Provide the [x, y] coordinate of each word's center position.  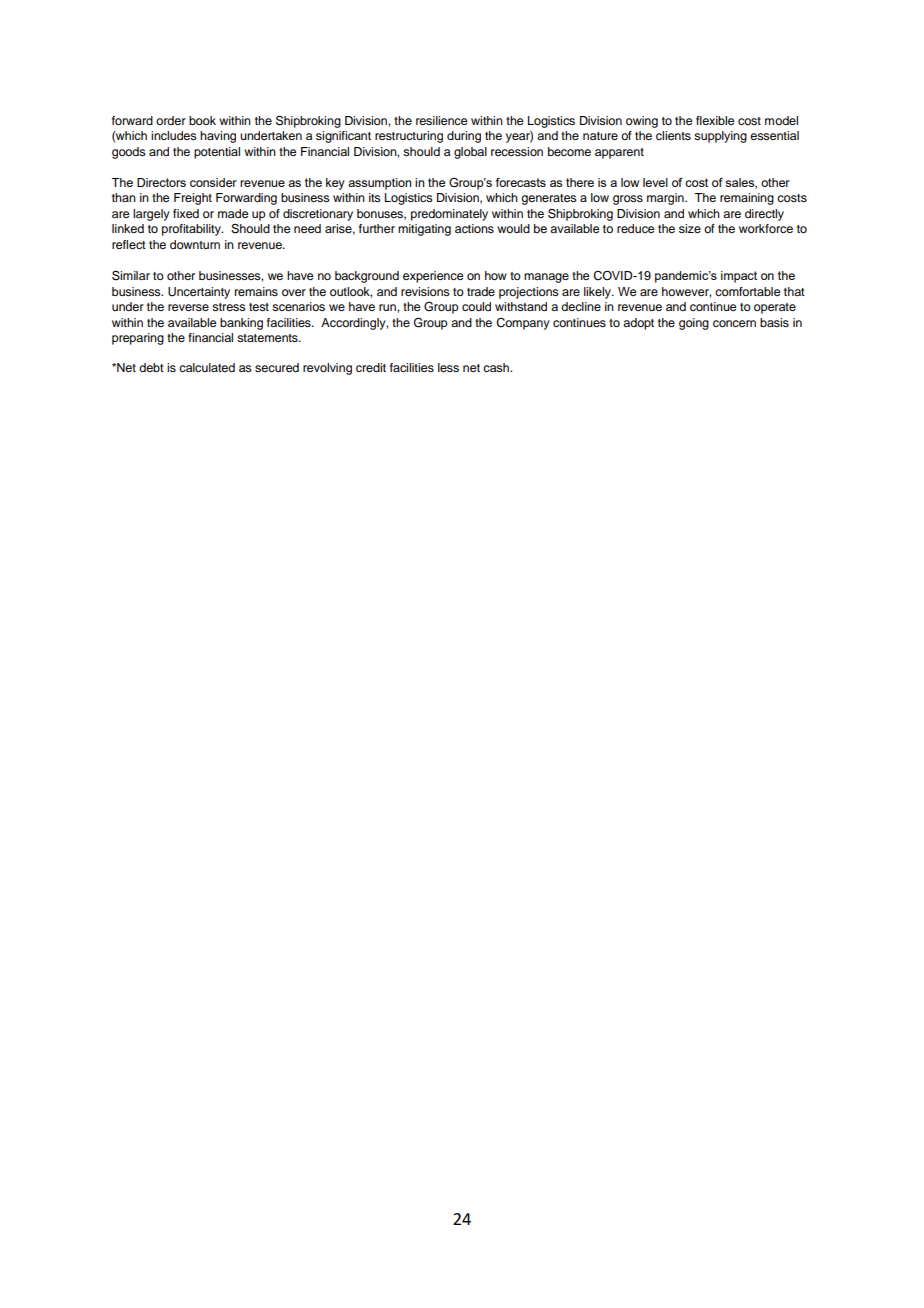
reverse [188, 307]
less [448, 367]
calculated [207, 367]
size [690, 228]
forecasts [520, 182]
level [655, 182]
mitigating [424, 230]
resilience [441, 120]
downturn [195, 244]
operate [775, 308]
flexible [715, 120]
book [202, 120]
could [476, 306]
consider [213, 182]
